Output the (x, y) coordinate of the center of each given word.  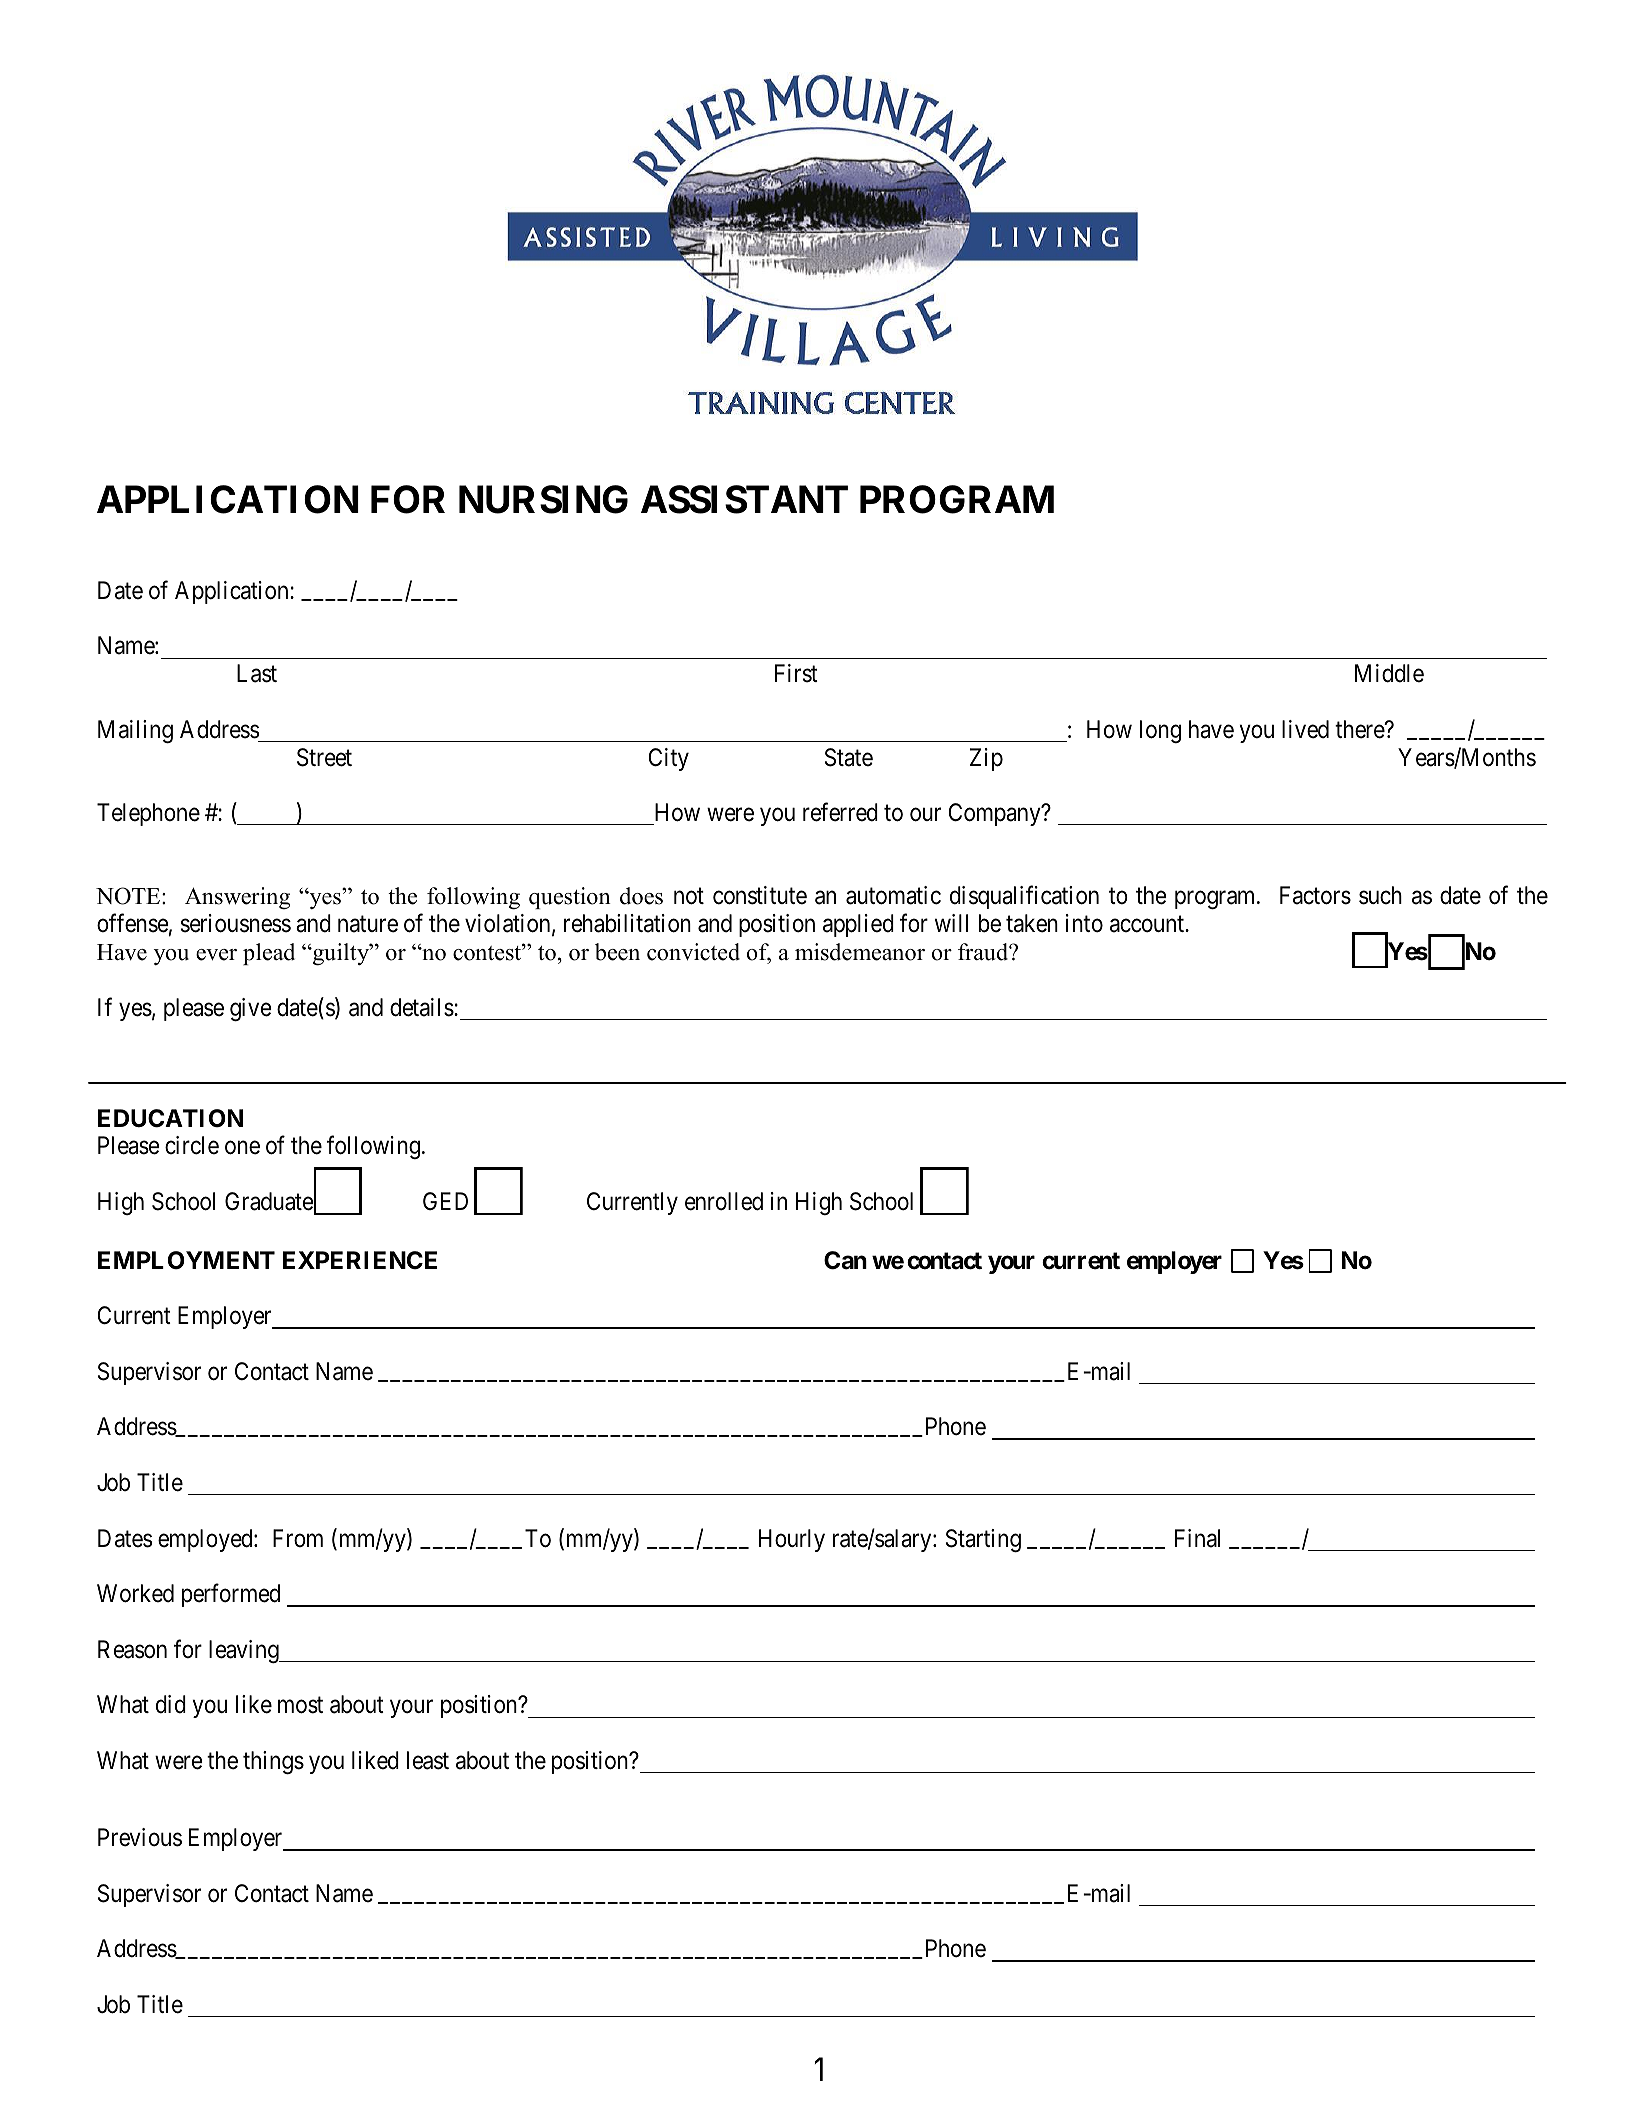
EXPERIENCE (360, 1260)
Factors (1315, 896)
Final (1197, 1538)
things (273, 1762)
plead (269, 954)
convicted (693, 952)
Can (845, 1260)
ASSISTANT (744, 499)
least (428, 1760)
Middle (1389, 673)
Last (257, 673)
